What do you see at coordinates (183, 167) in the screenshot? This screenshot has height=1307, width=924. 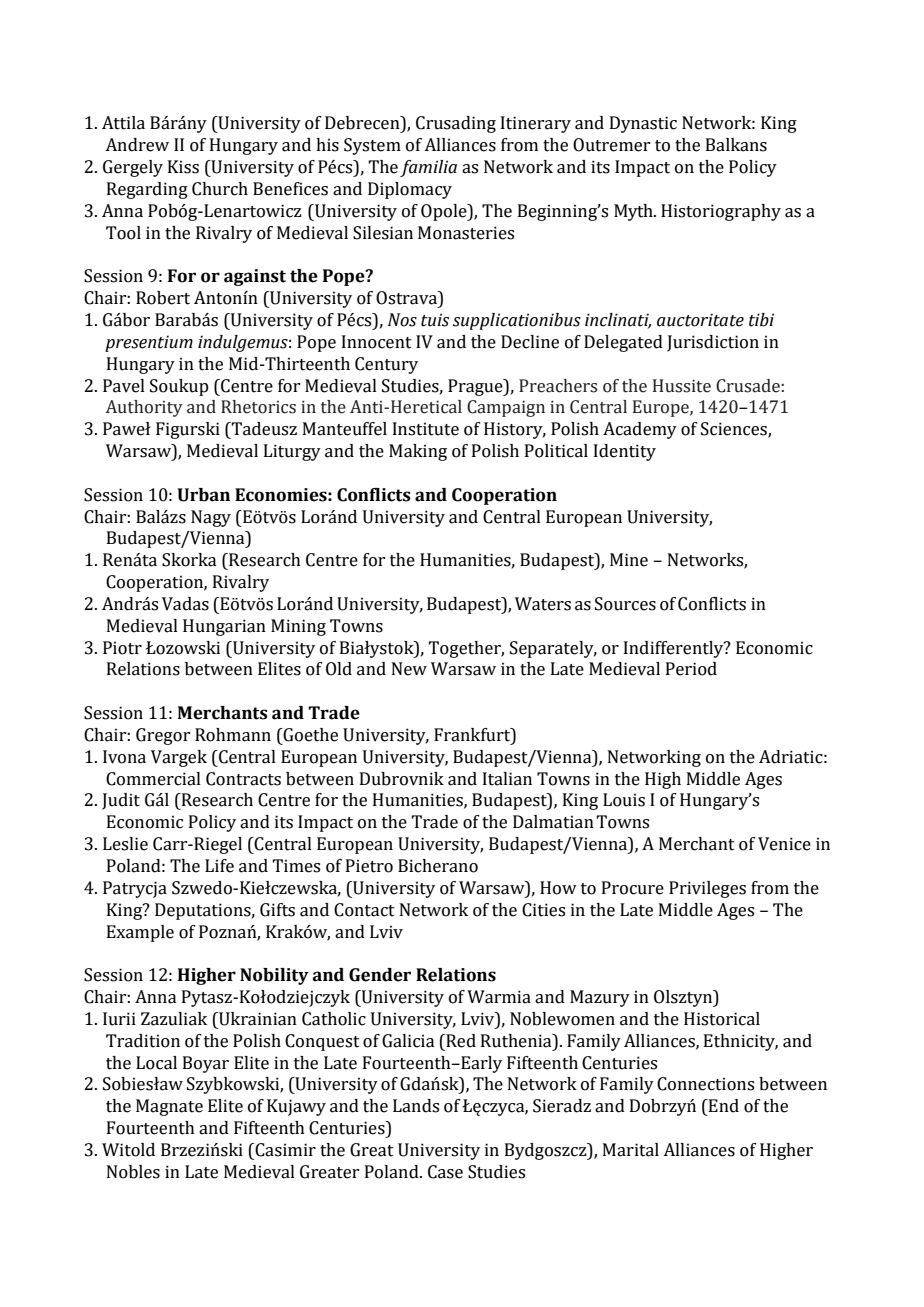 I see `Kiss` at bounding box center [183, 167].
